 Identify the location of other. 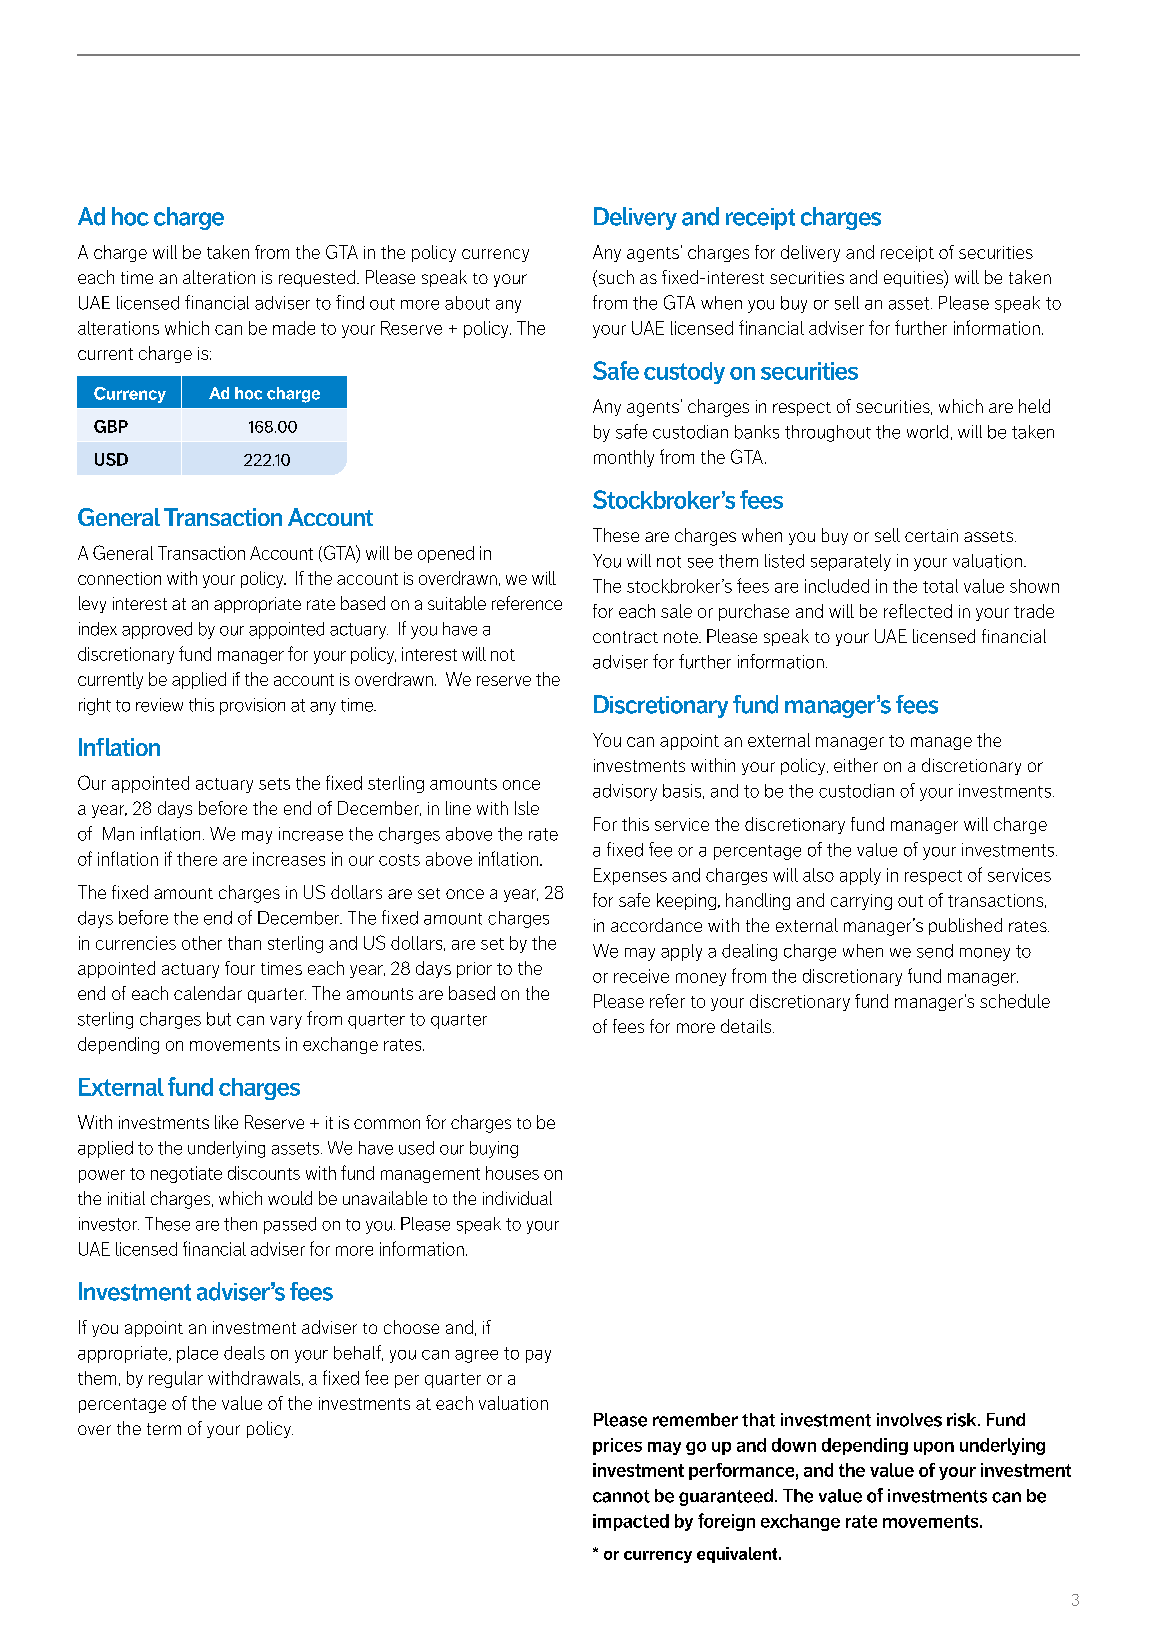
(202, 943).
